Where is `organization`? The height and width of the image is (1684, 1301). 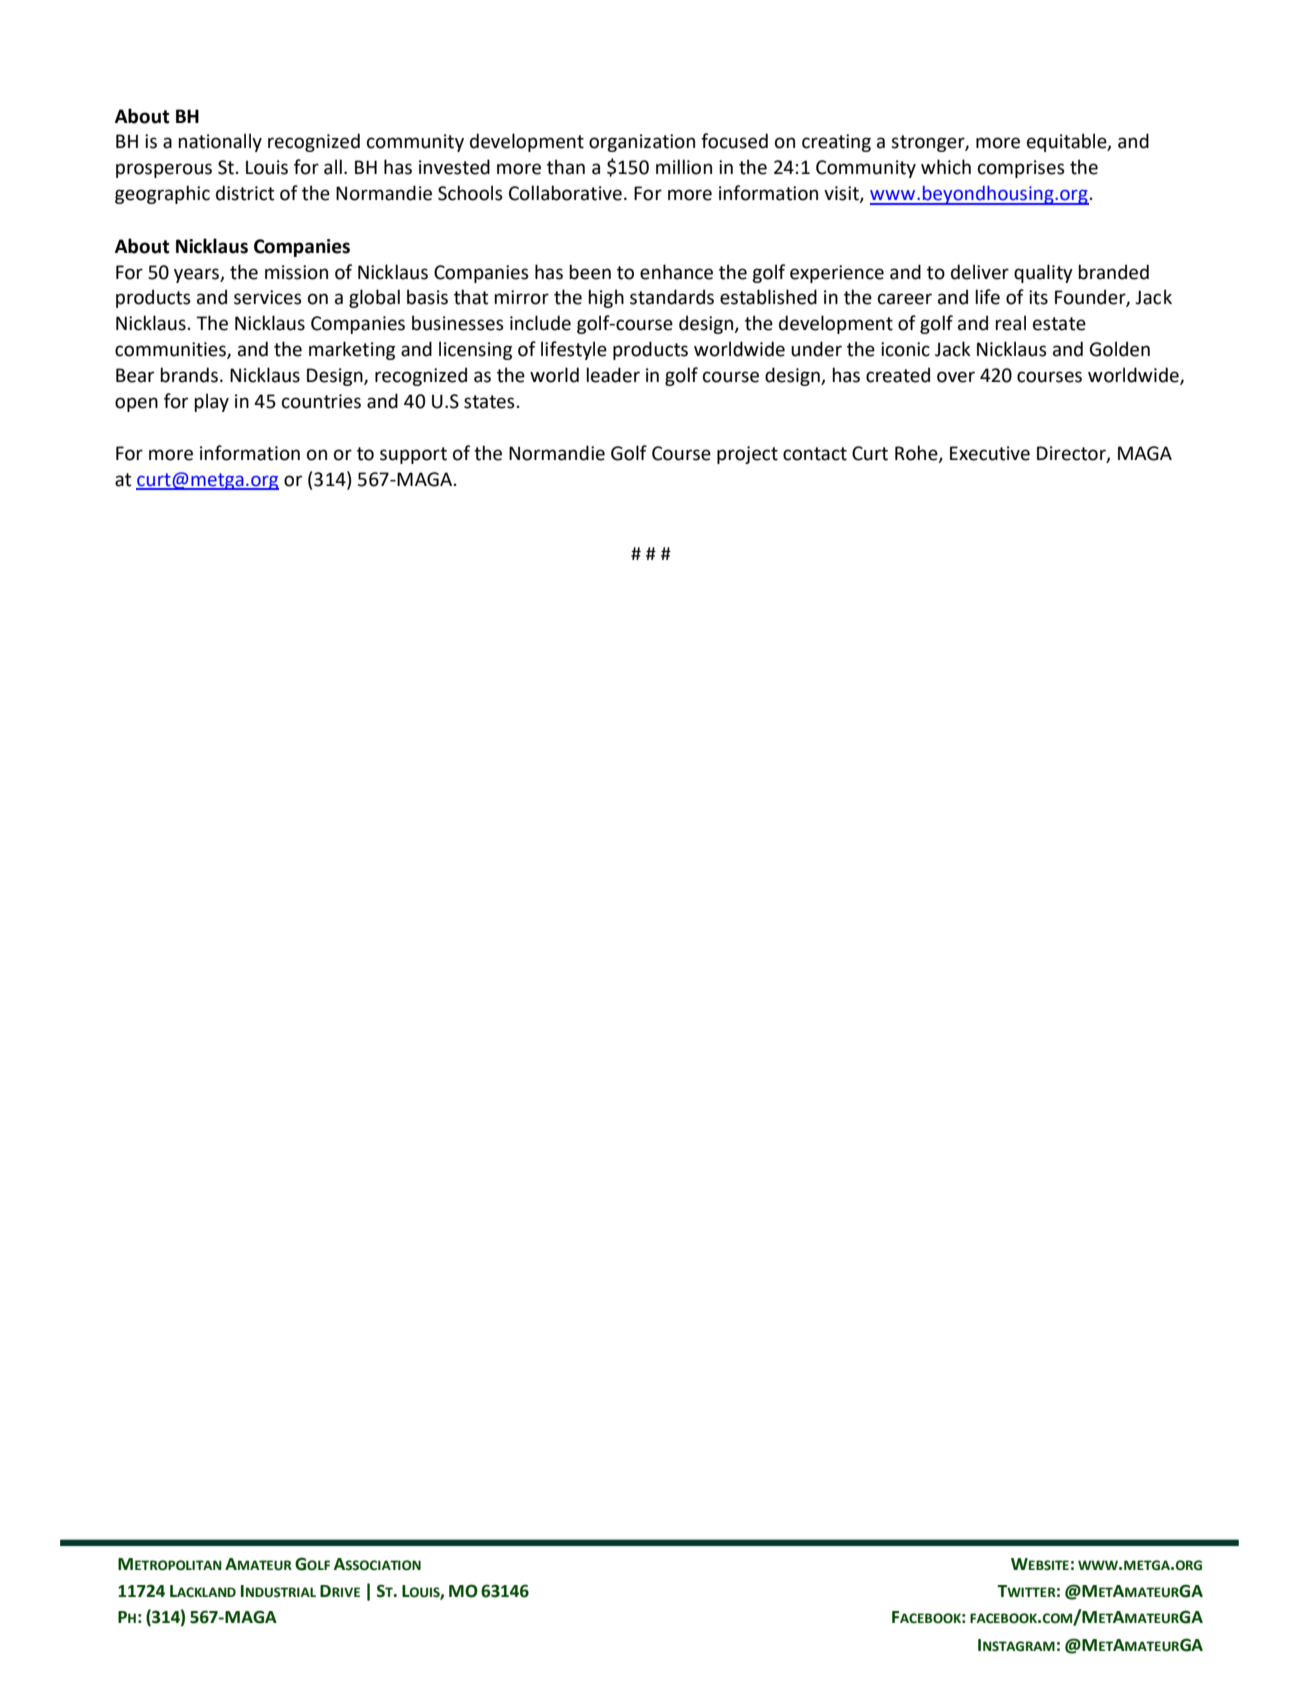
organization is located at coordinates (642, 143).
